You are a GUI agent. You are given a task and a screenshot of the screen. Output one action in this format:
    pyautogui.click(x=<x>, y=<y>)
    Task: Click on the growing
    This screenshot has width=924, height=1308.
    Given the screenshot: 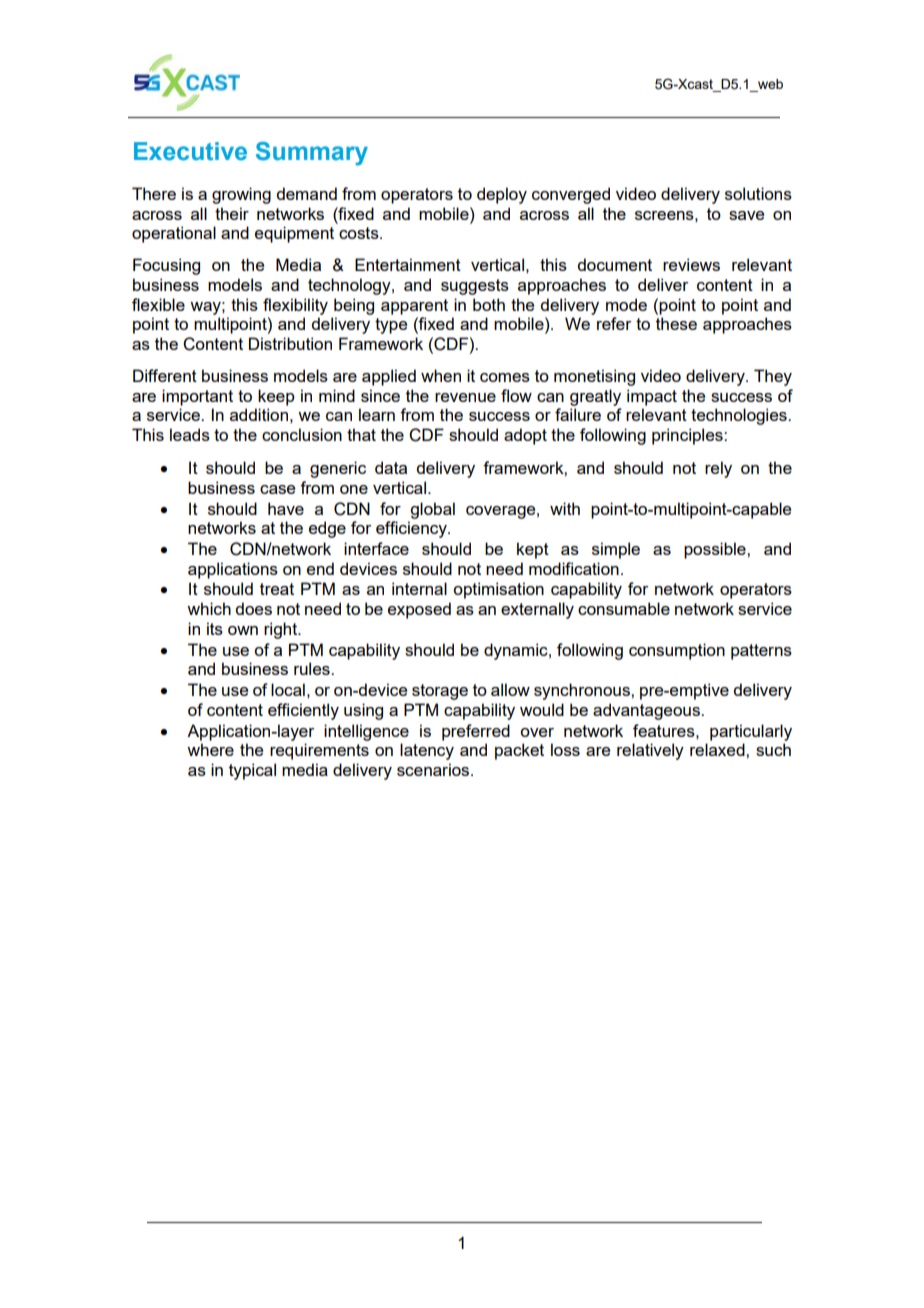 What is the action you would take?
    pyautogui.click(x=241, y=195)
